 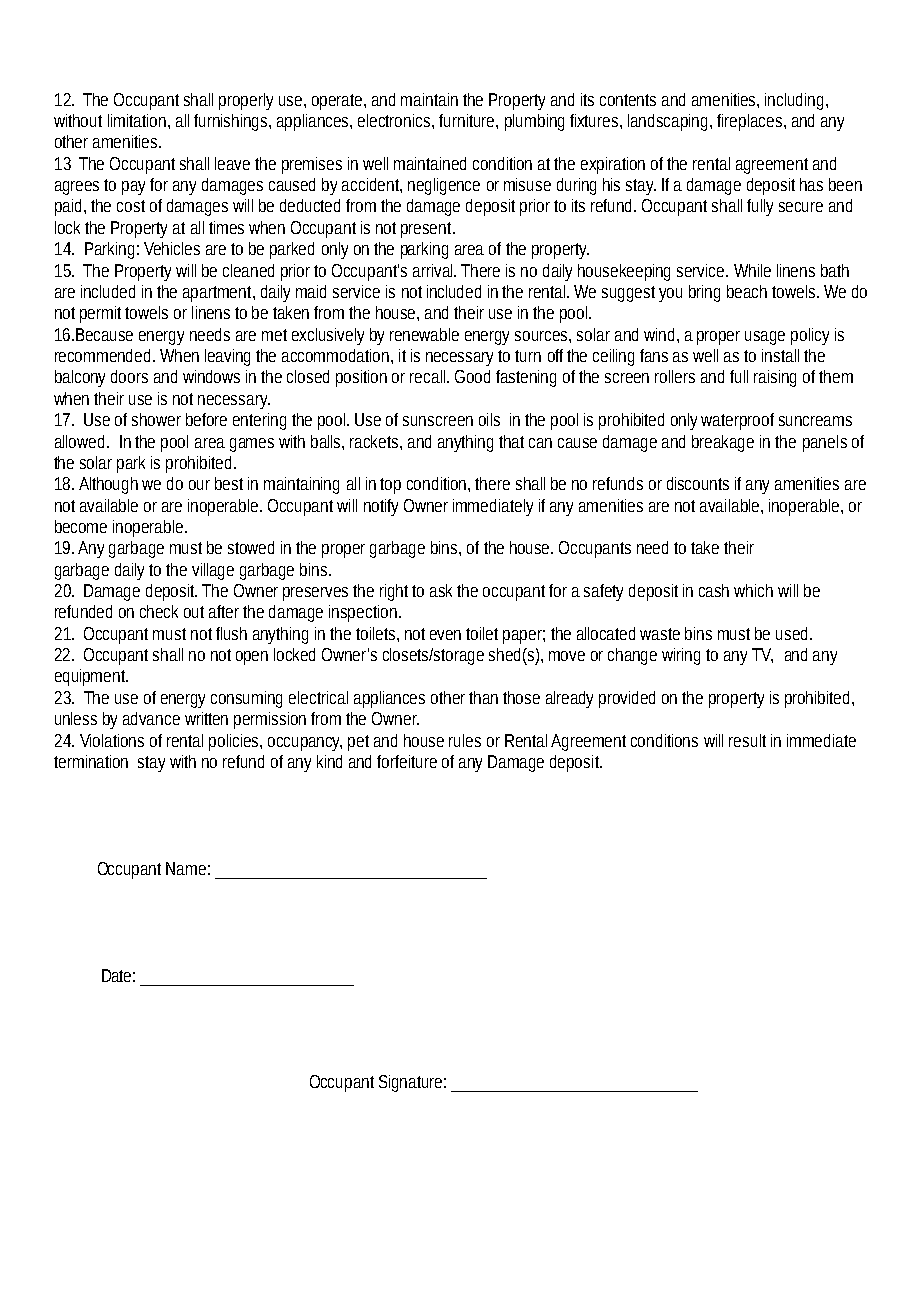 What do you see at coordinates (407, 761) in the screenshot?
I see `forfeiture` at bounding box center [407, 761].
